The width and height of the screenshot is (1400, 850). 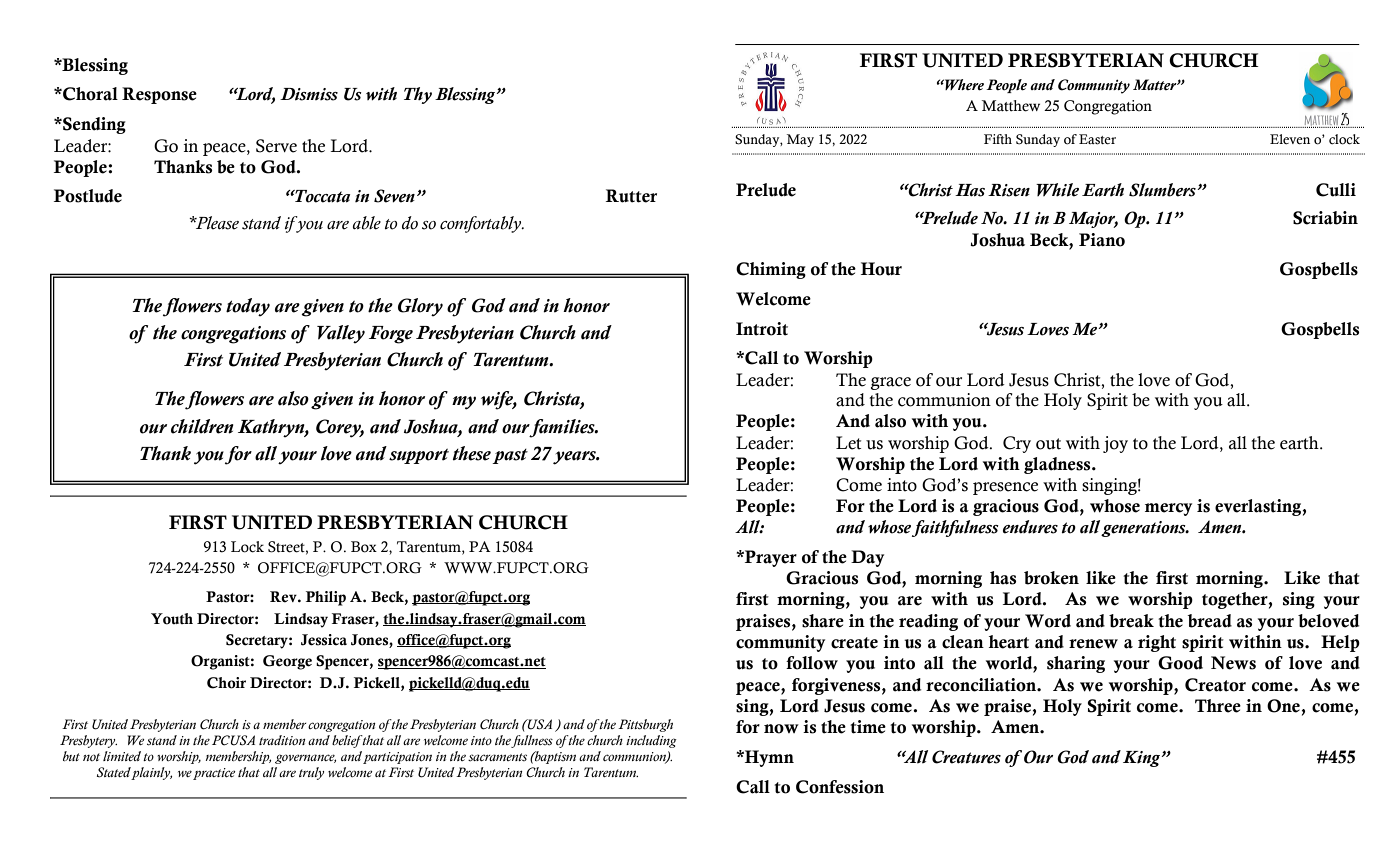 I want to click on May, so click(x=800, y=140).
